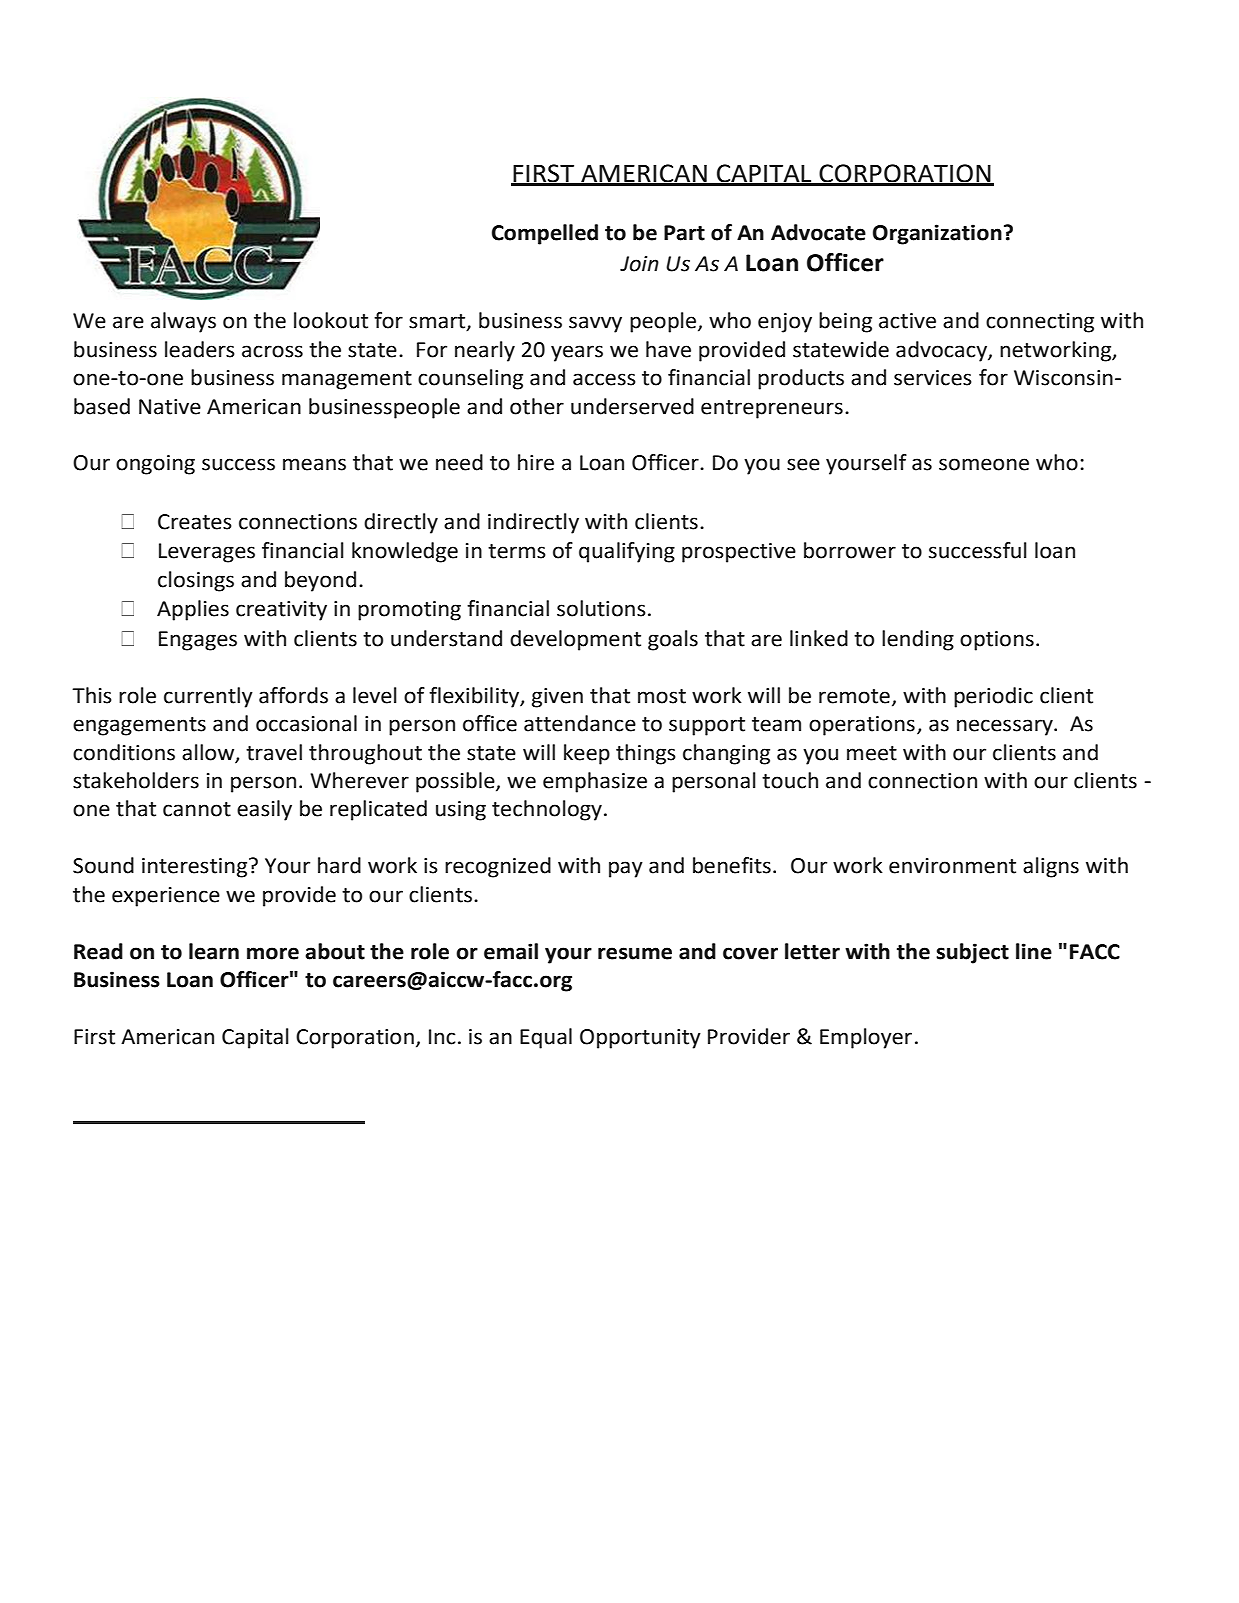 The image size is (1239, 1603). I want to click on Equal, so click(546, 1038).
